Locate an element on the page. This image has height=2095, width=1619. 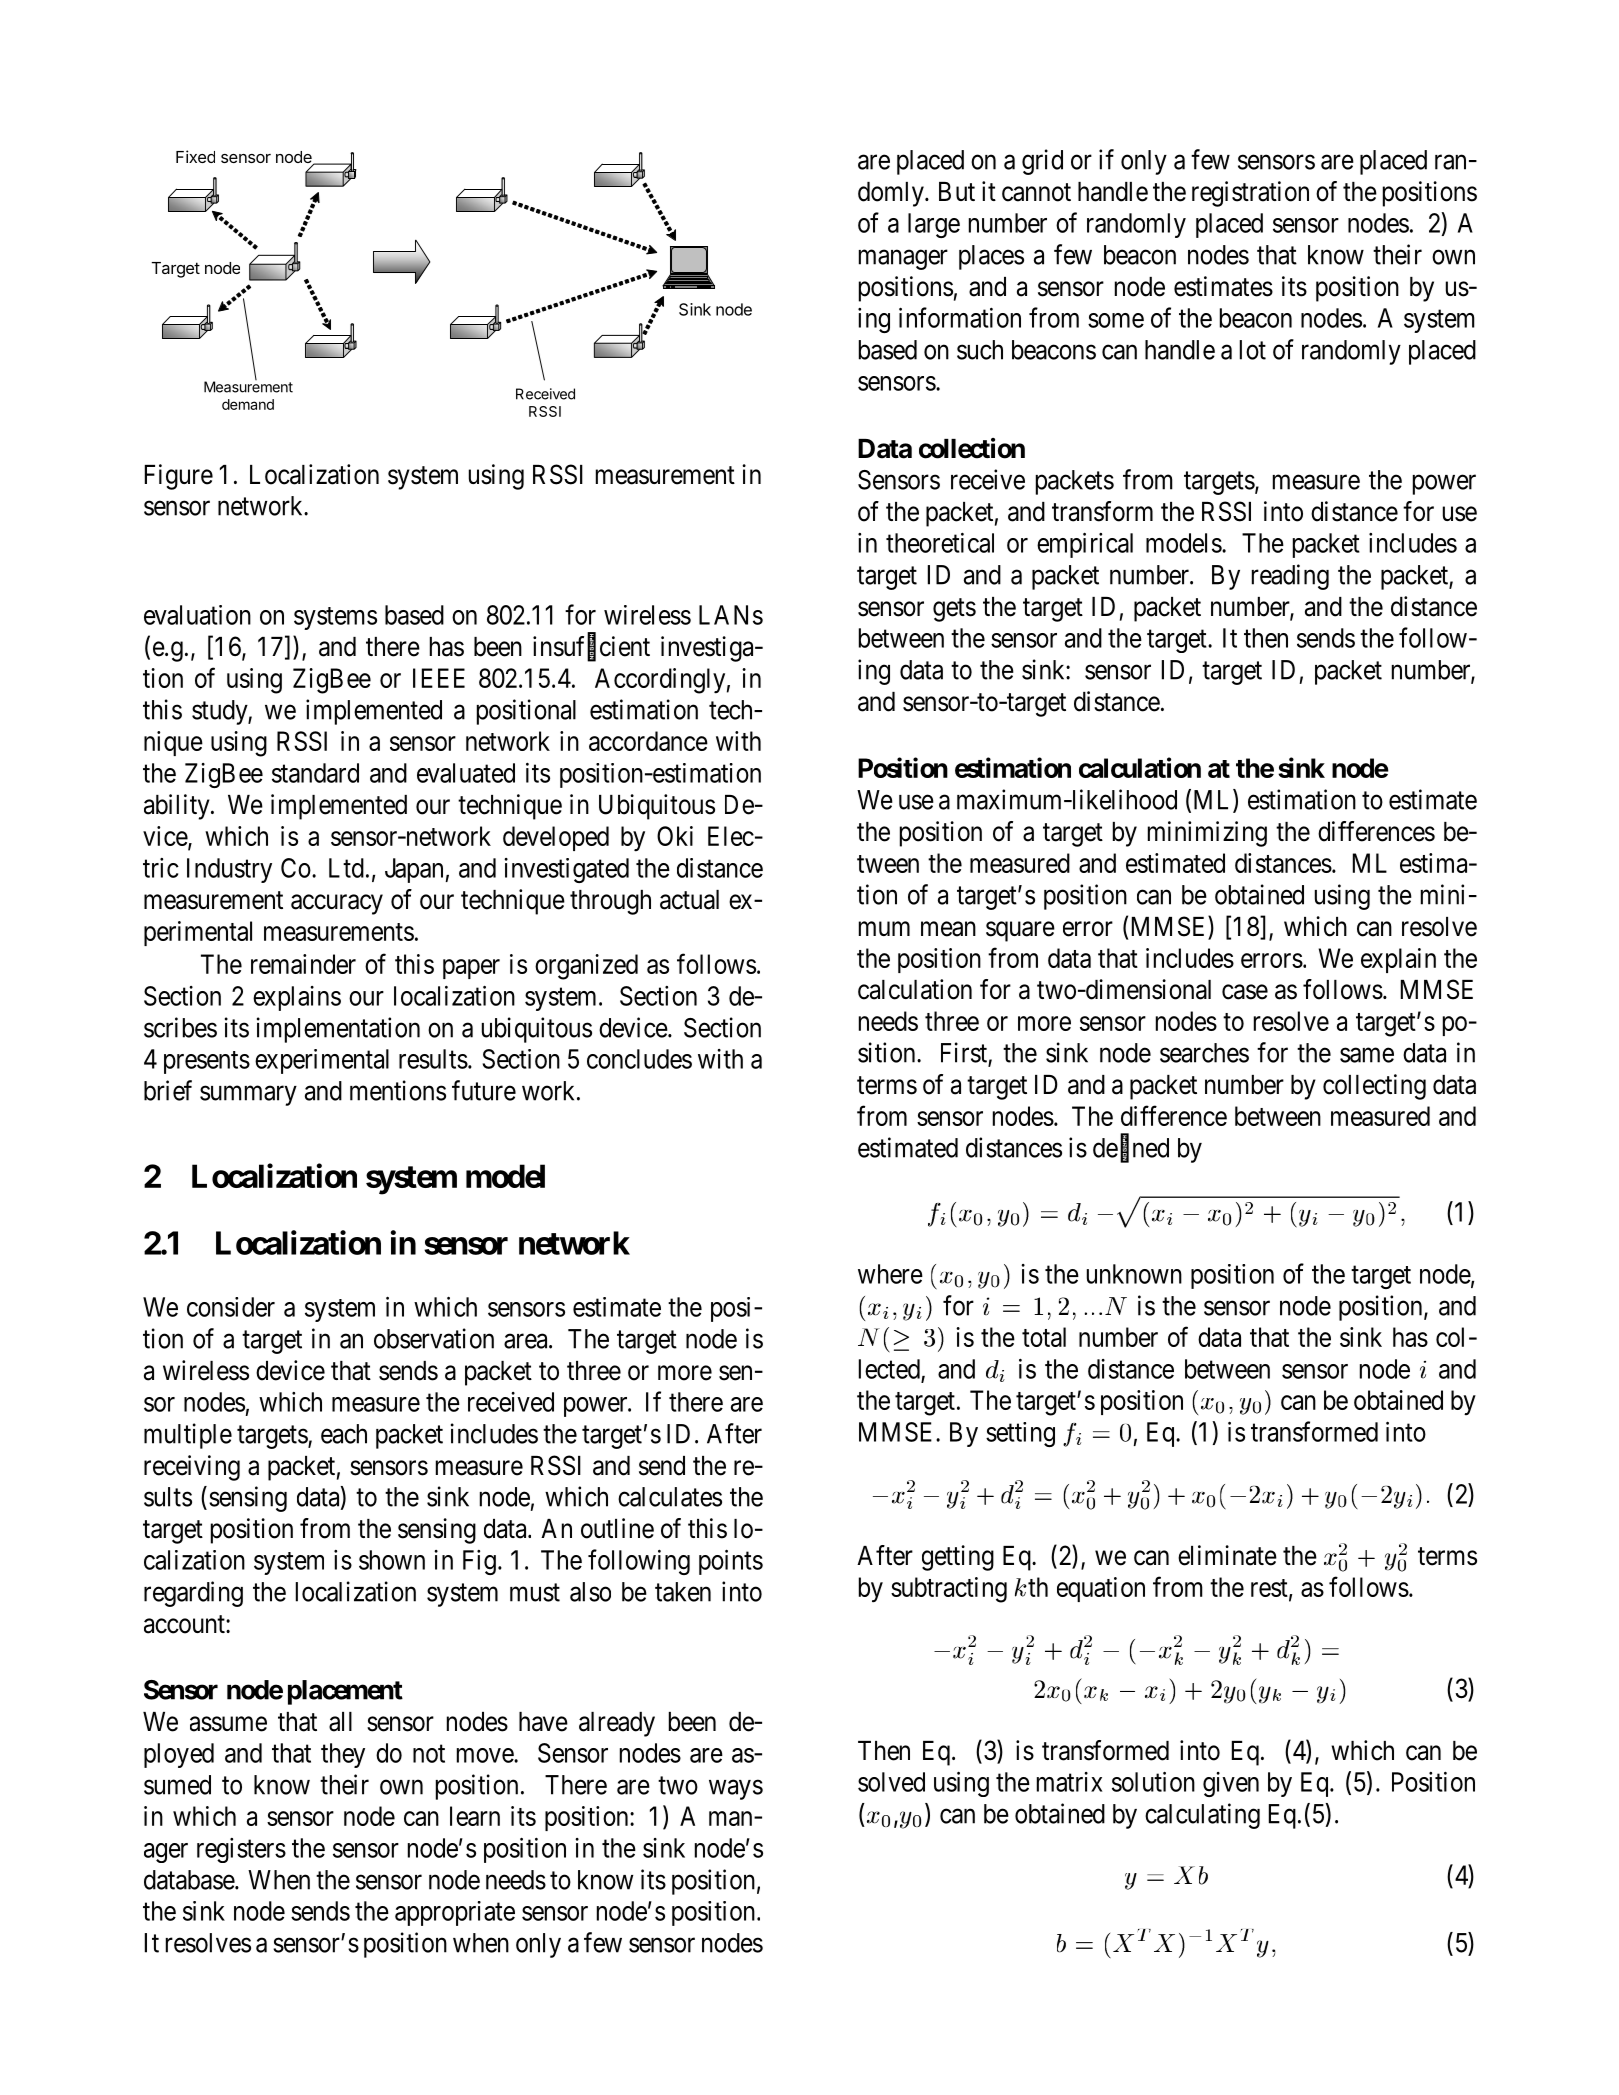
reading is located at coordinates (1290, 577).
